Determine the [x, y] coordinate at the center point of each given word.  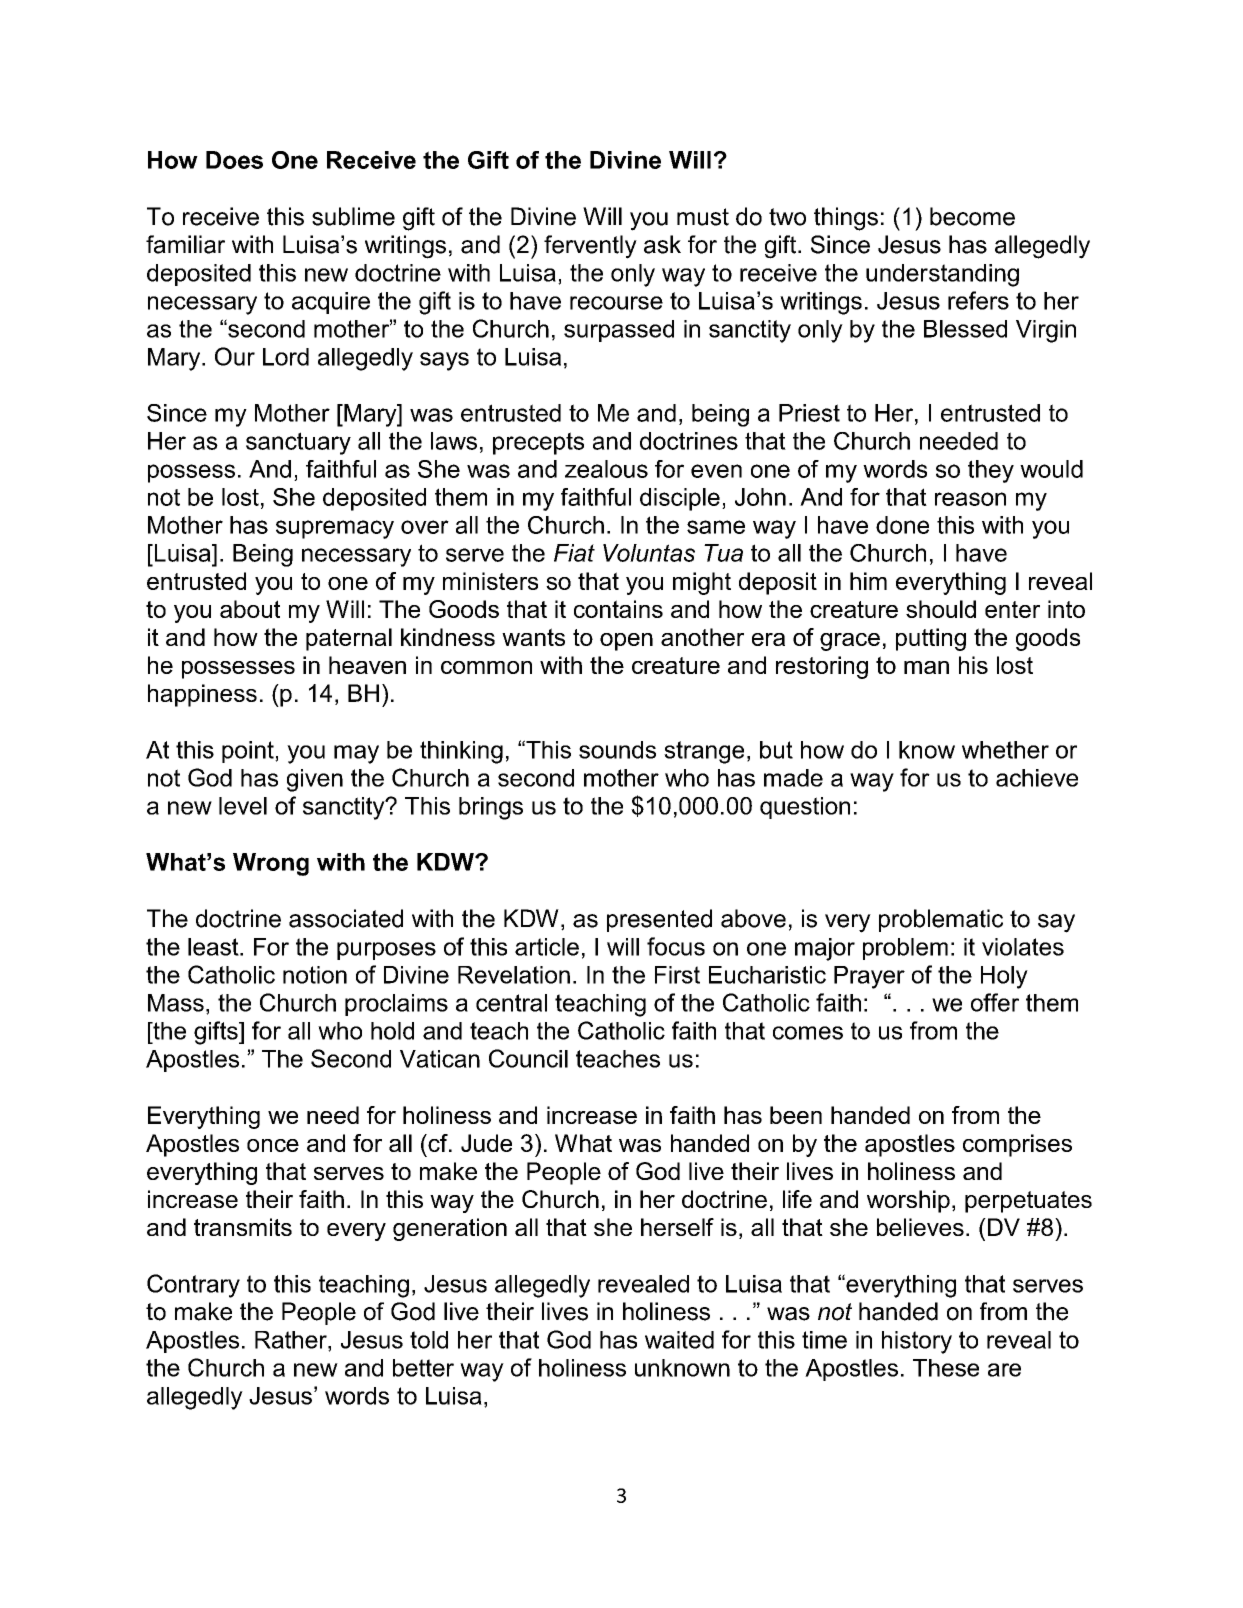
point [249, 752]
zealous [606, 469]
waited [679, 1340]
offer [995, 1002]
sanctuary [298, 443]
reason [970, 499]
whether [1005, 750]
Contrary [193, 1286]
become [972, 216]
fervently [590, 247]
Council [528, 1058]
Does [234, 160]
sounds [617, 750]
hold [392, 1031]
